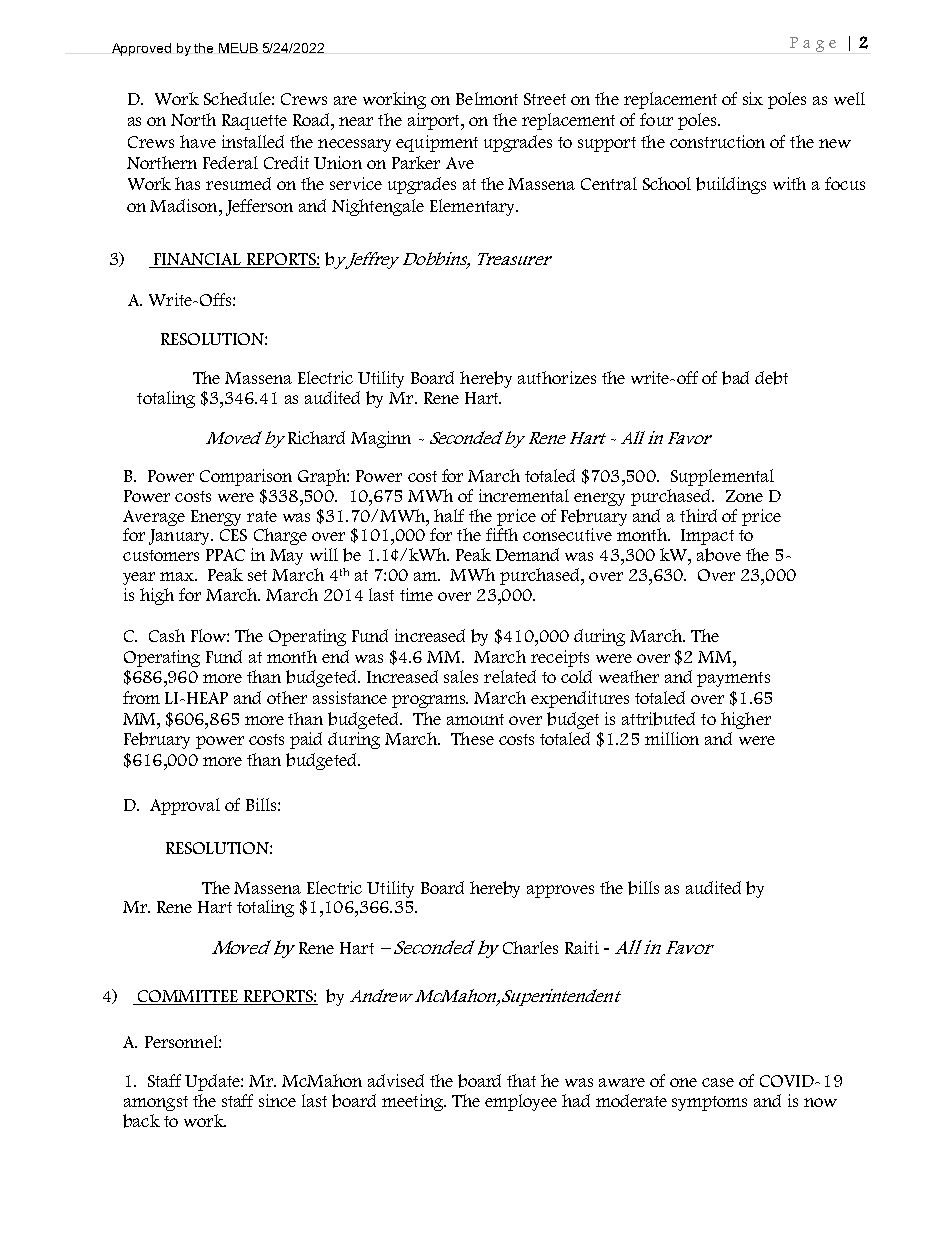 The image size is (952, 1233). What do you see at coordinates (487, 98) in the screenshot?
I see `Belmont` at bounding box center [487, 98].
